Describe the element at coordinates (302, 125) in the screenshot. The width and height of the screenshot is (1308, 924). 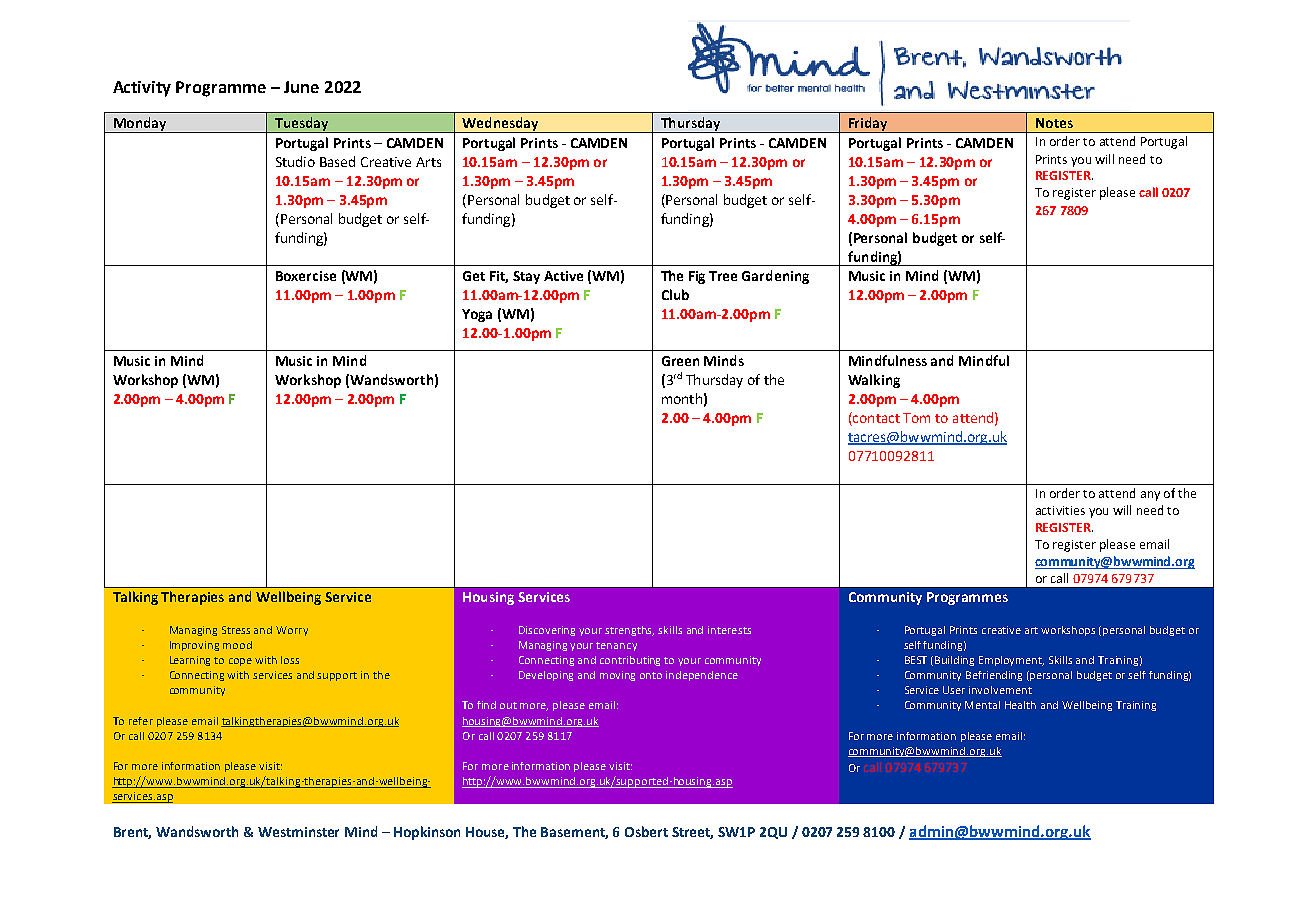
I see `Tuesday` at that location.
